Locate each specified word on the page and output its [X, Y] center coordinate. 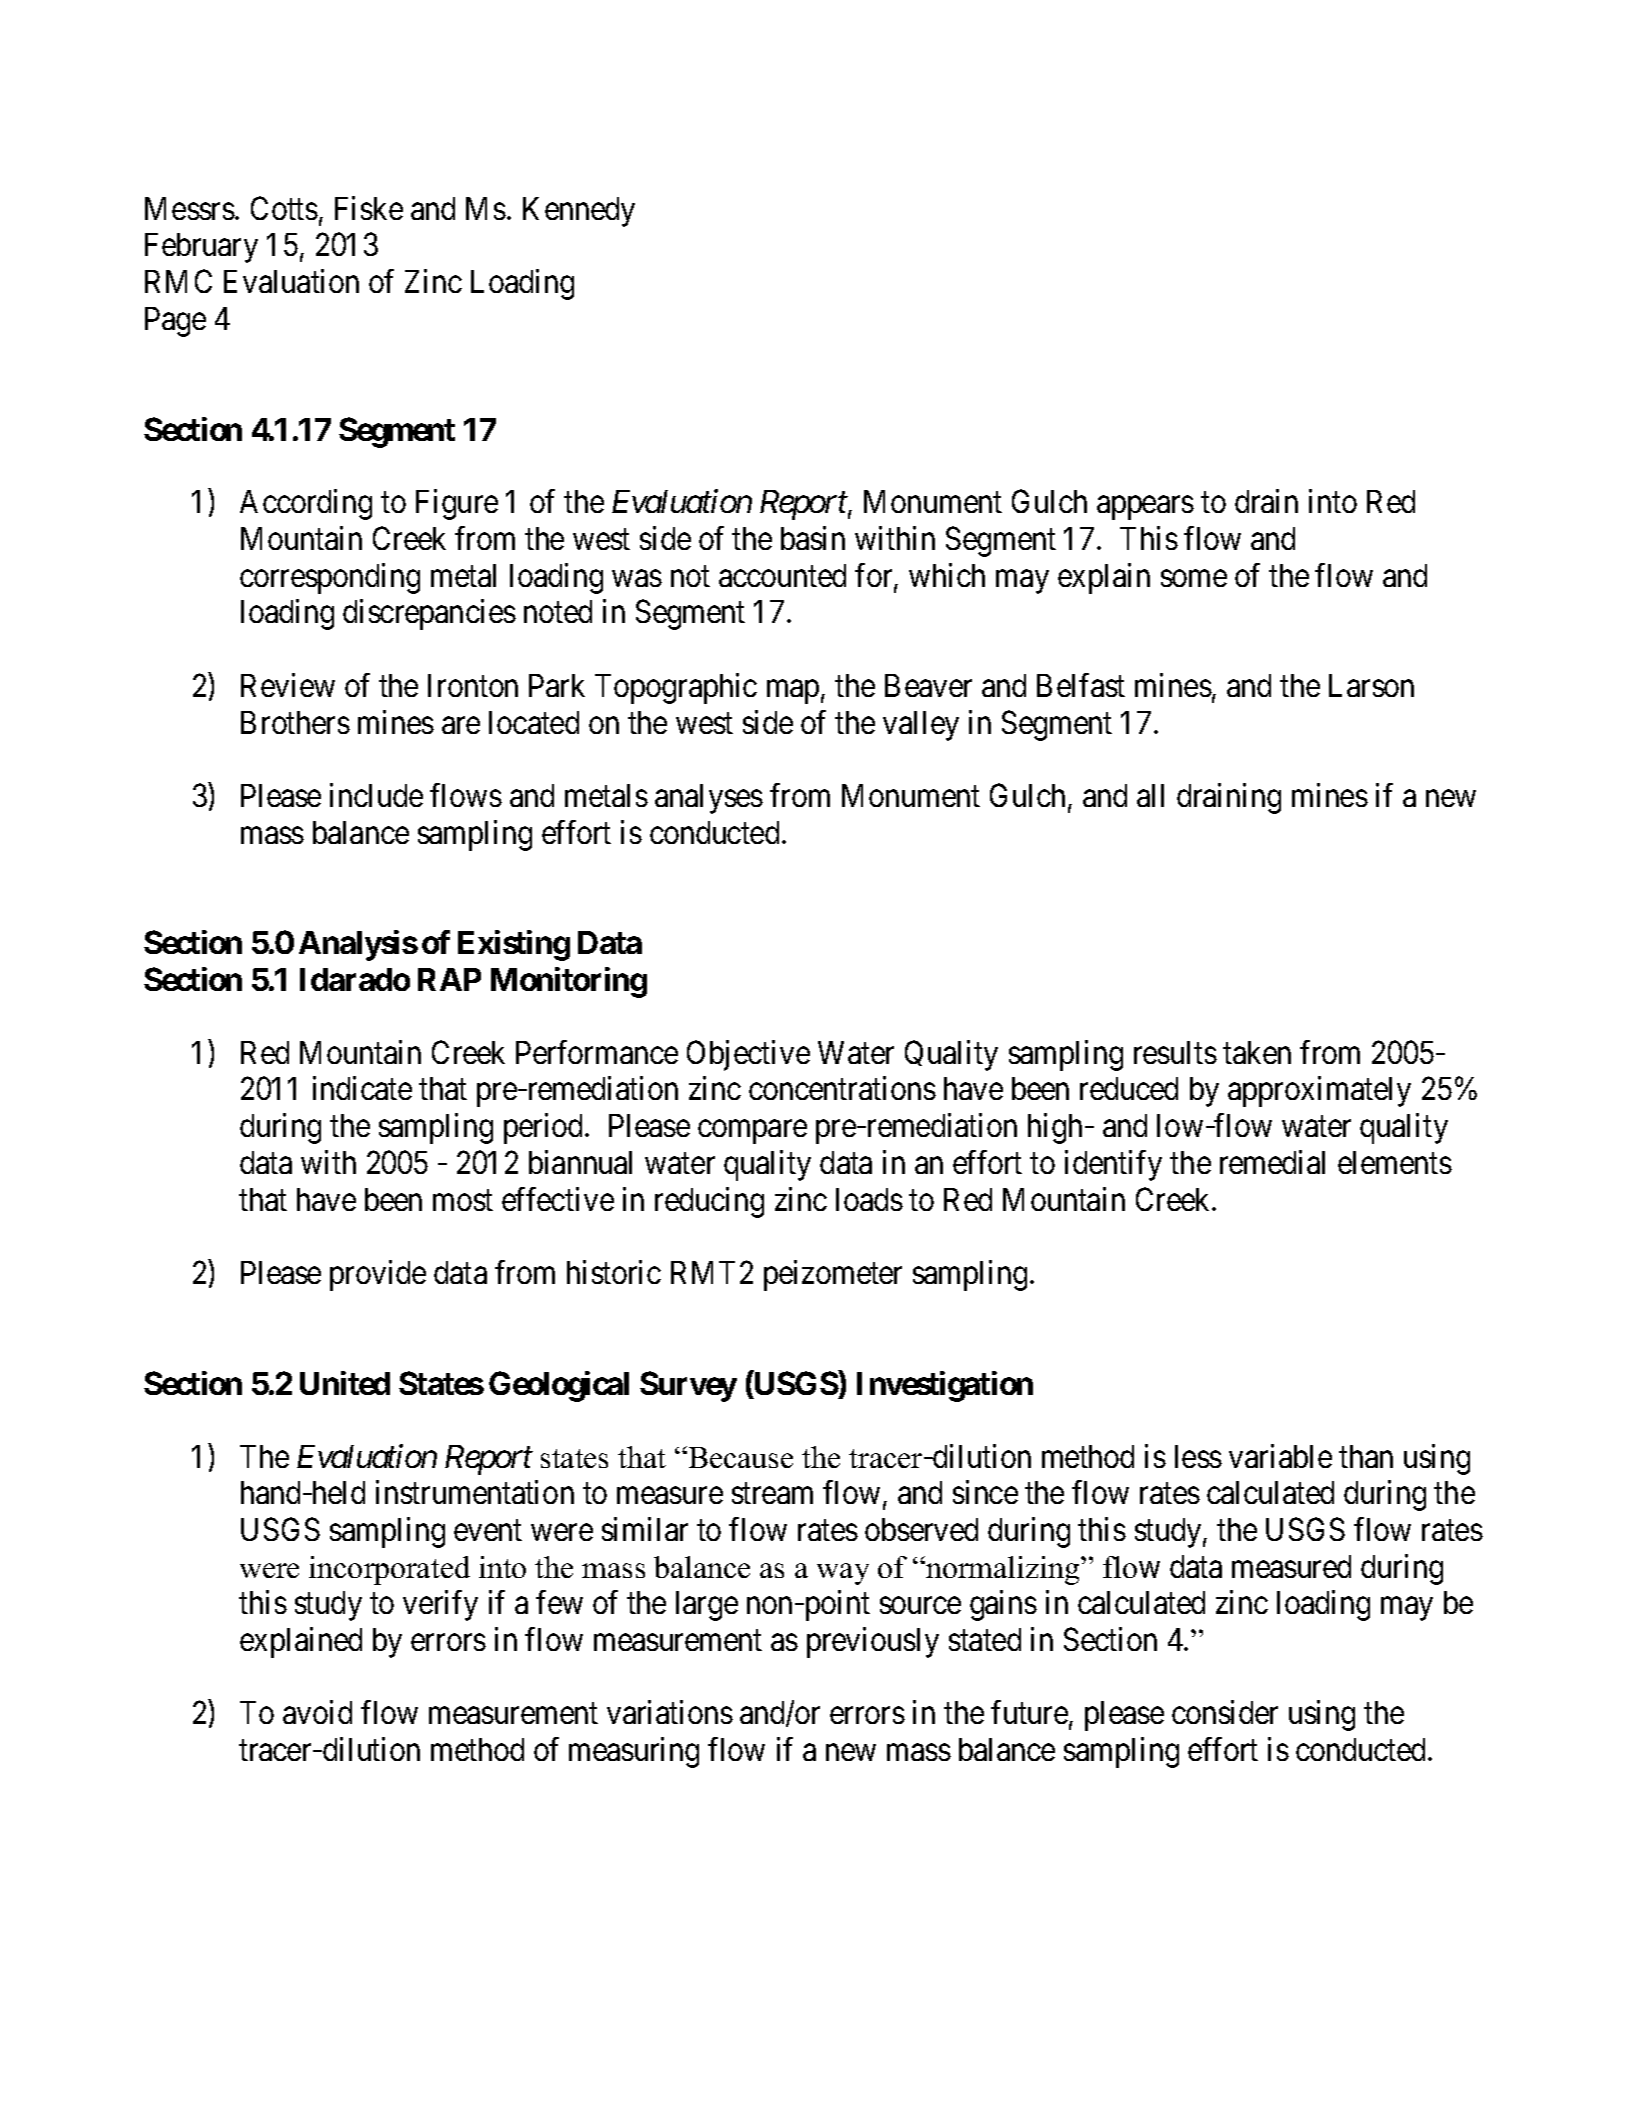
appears [1145, 508]
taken [1257, 1052]
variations [670, 1712]
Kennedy [579, 212]
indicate [362, 1088]
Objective [748, 1055]
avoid [317, 1712]
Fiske [369, 208]
